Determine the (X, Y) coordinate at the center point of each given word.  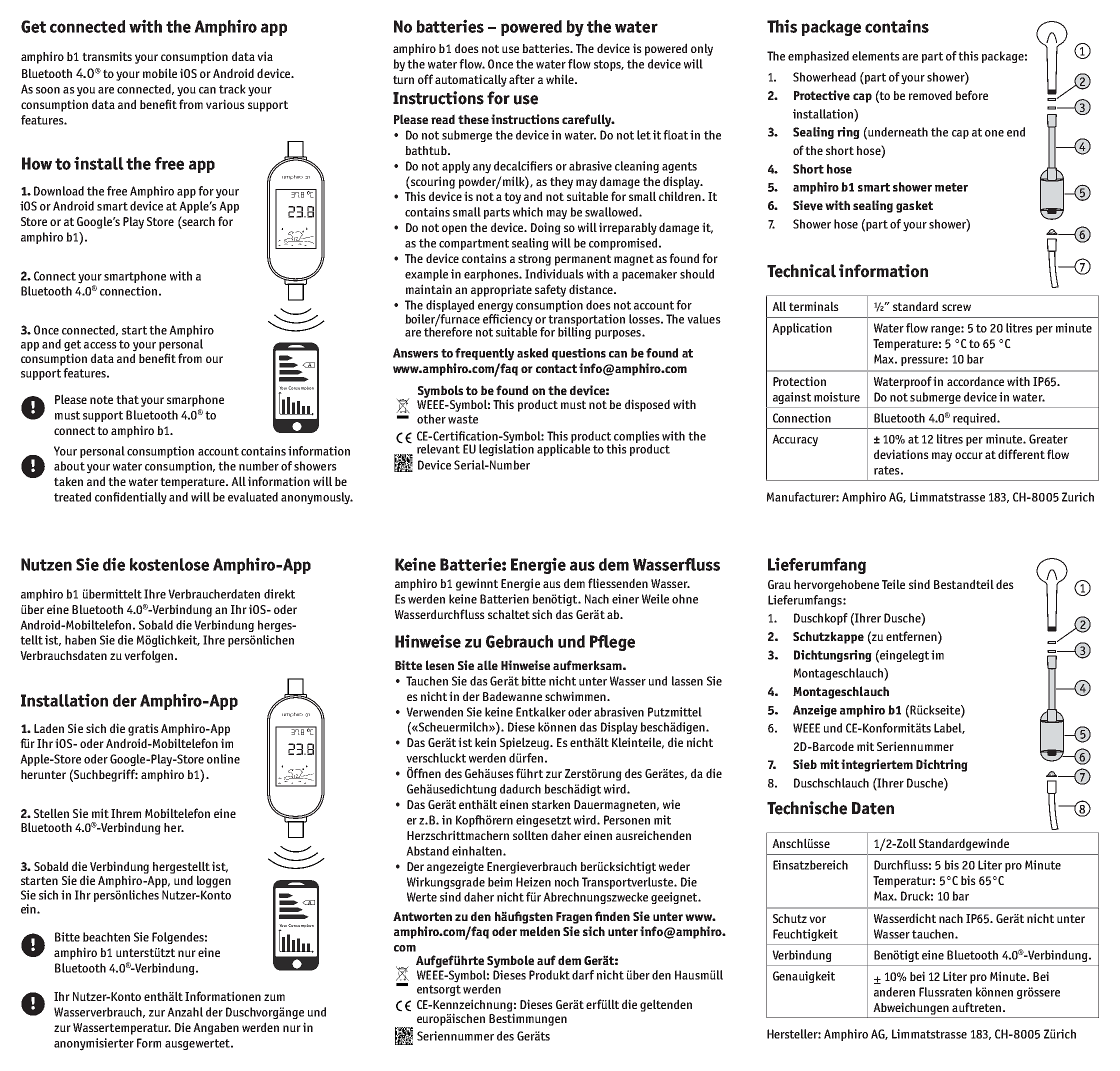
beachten (106, 937)
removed (930, 95)
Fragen (574, 918)
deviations (901, 454)
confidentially (131, 498)
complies (636, 438)
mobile (160, 73)
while (561, 79)
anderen (894, 992)
